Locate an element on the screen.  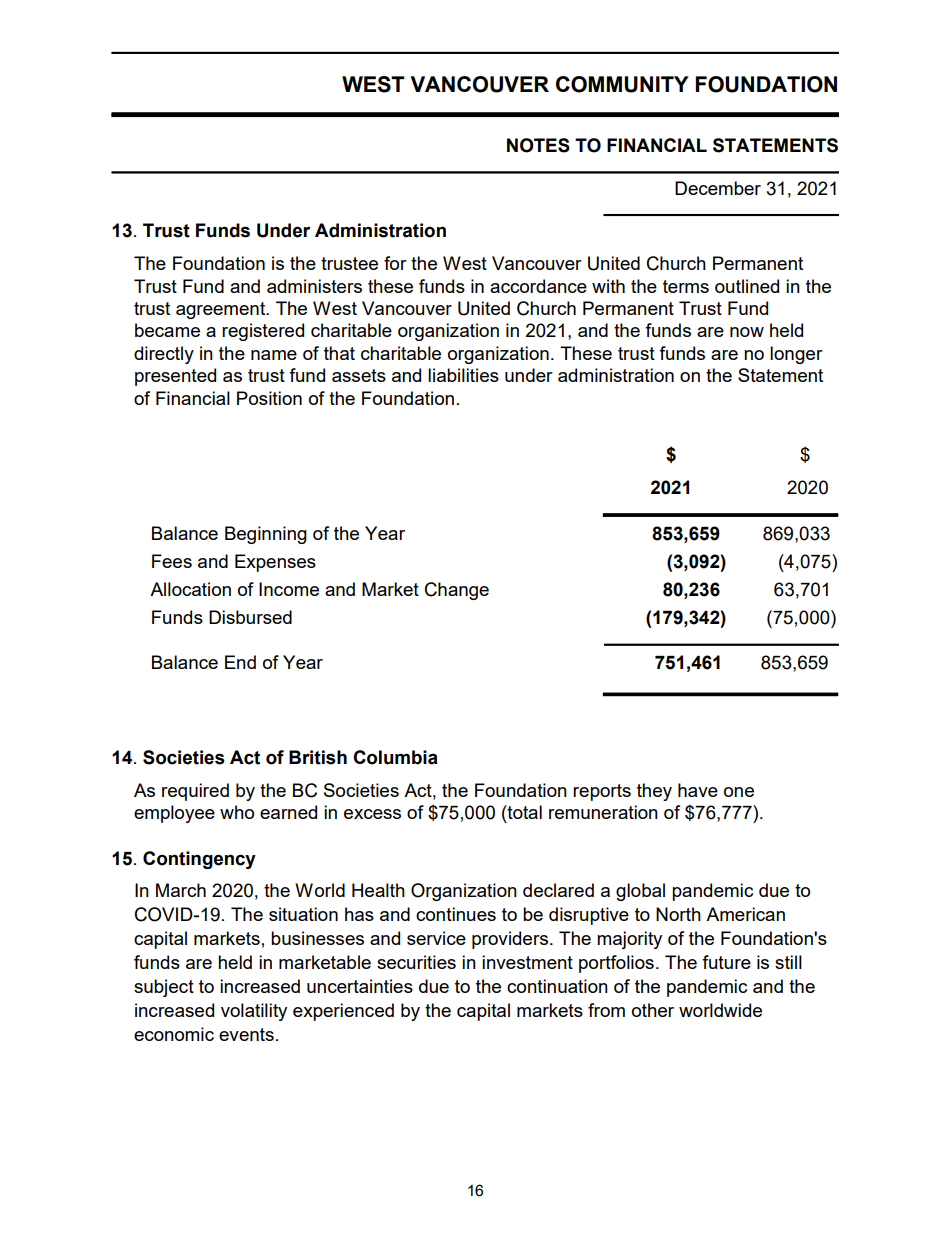
investment is located at coordinates (527, 962).
